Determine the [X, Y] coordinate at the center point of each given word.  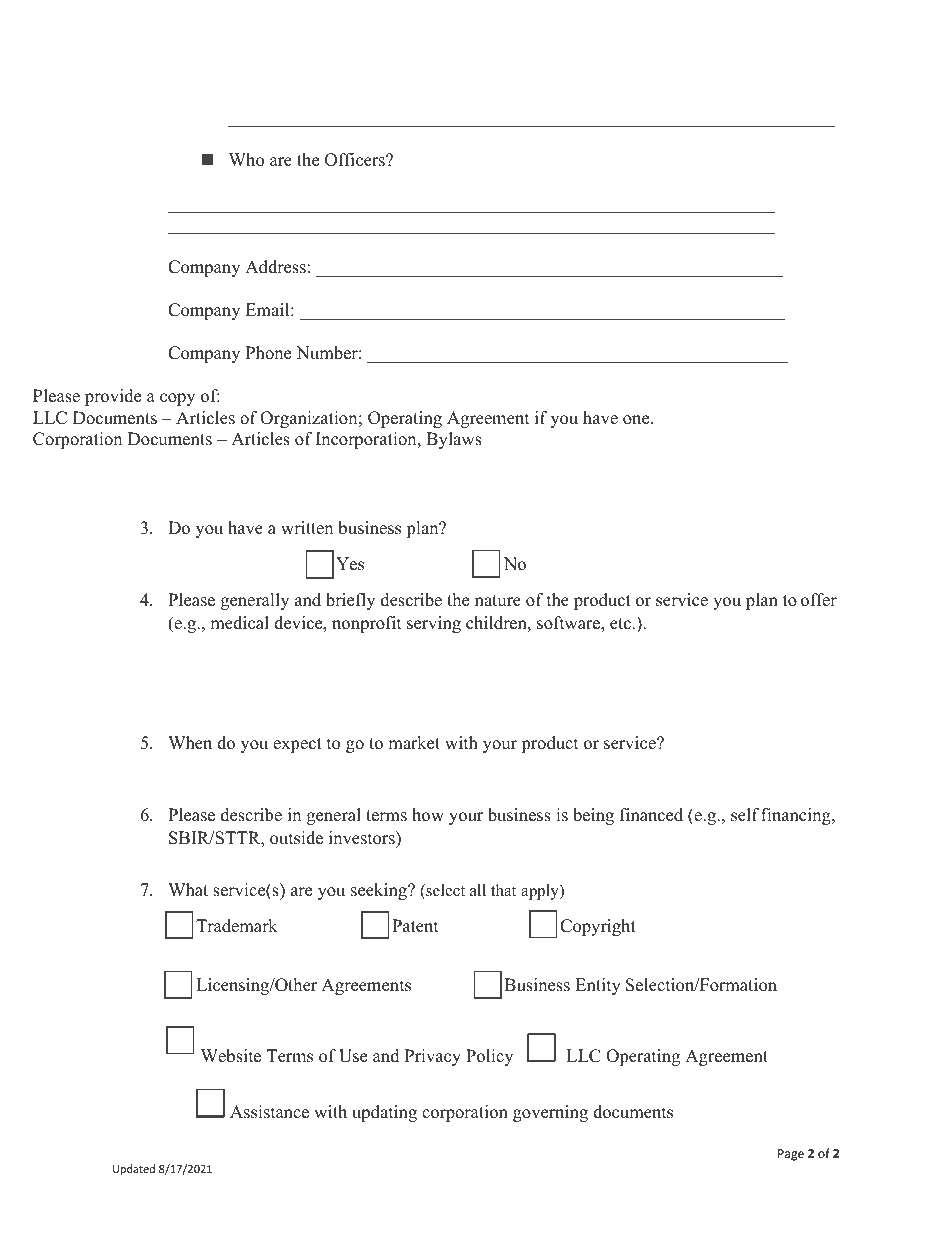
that [503, 890]
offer [819, 600]
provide [113, 397]
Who [246, 160]
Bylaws [454, 440]
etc [621, 624]
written [307, 528]
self [745, 815]
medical [239, 623]
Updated [134, 1169]
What [188, 889]
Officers [356, 160]
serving [434, 624]
